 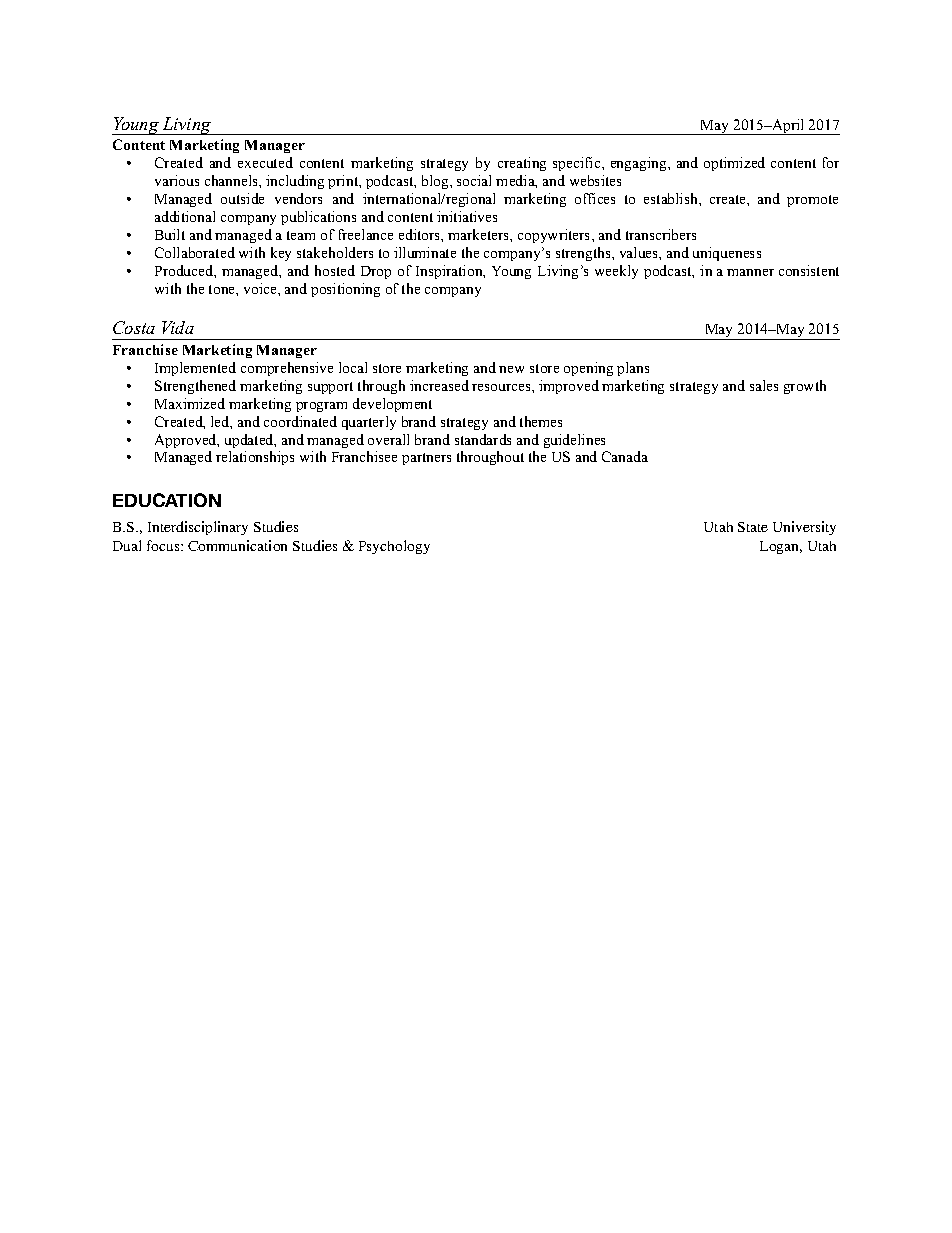 What do you see at coordinates (198, 528) in the screenshot?
I see `Interdisciplinary` at bounding box center [198, 528].
